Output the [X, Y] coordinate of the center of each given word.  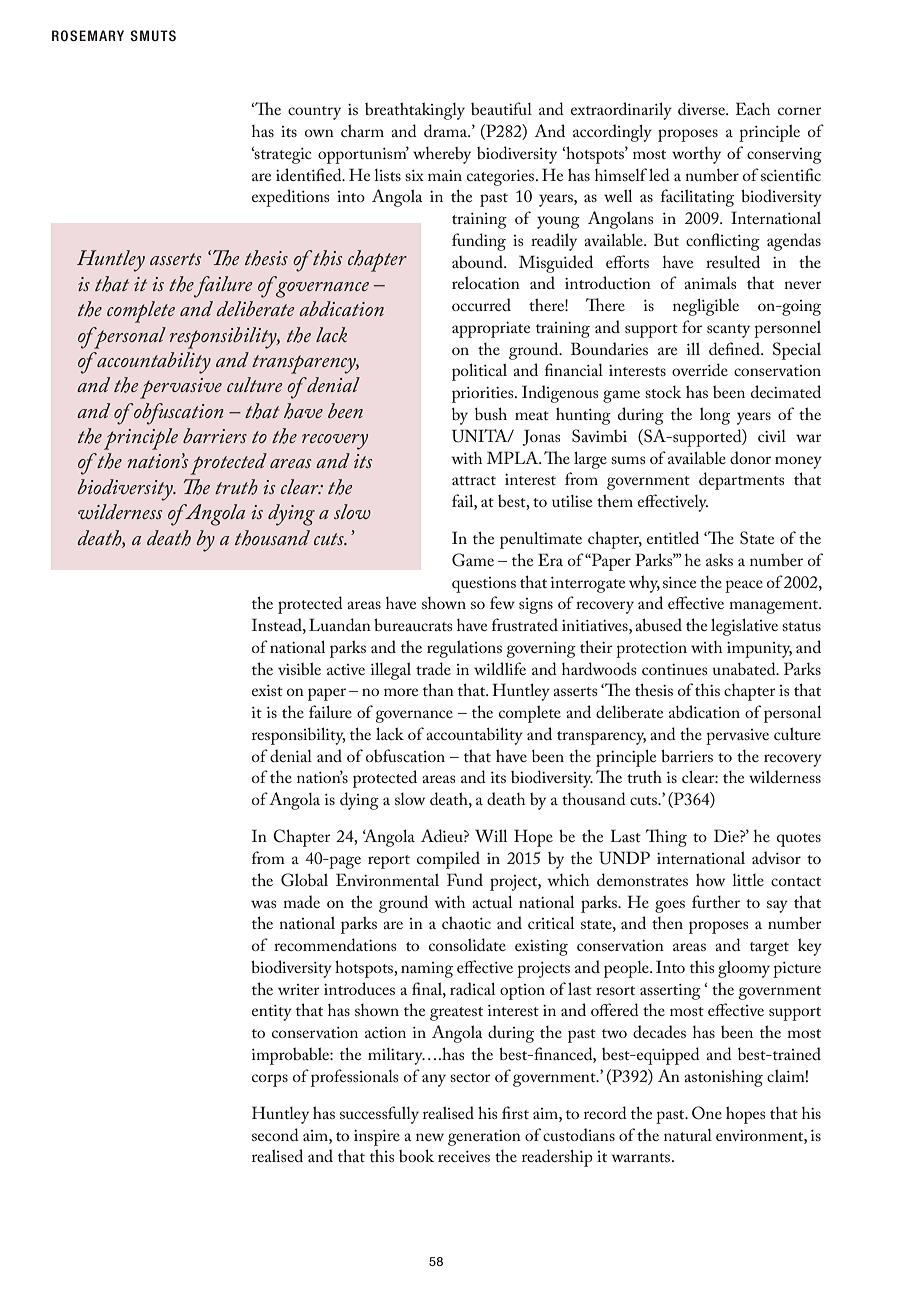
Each [753, 108]
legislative [744, 627]
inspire [377, 1138]
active [346, 669]
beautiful [501, 108]
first [515, 1112]
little [748, 880]
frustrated [525, 624]
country [314, 113]
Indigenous [560, 394]
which [568, 880]
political [479, 372]
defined [735, 348]
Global [304, 880]
